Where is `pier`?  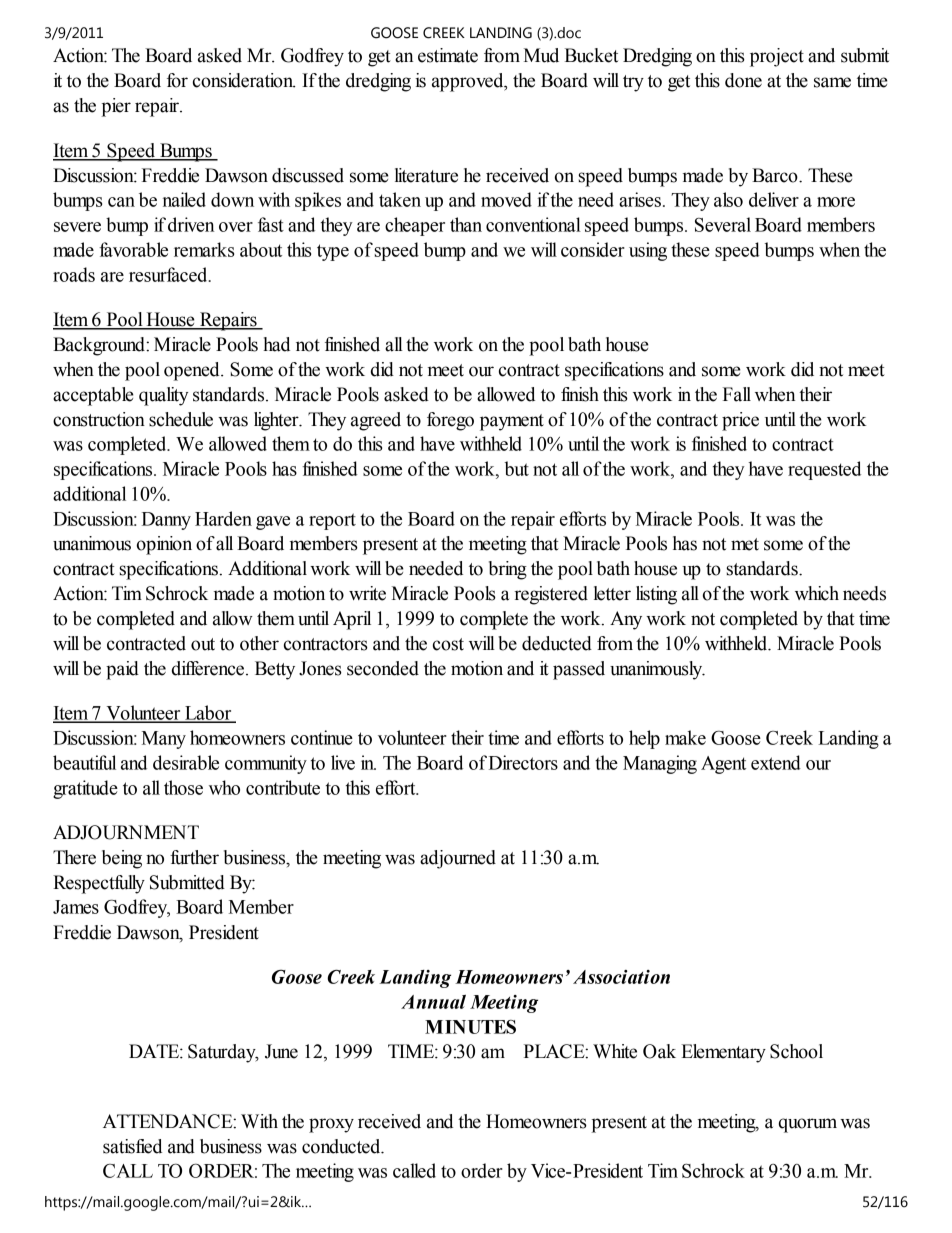 pier is located at coordinates (116, 107).
